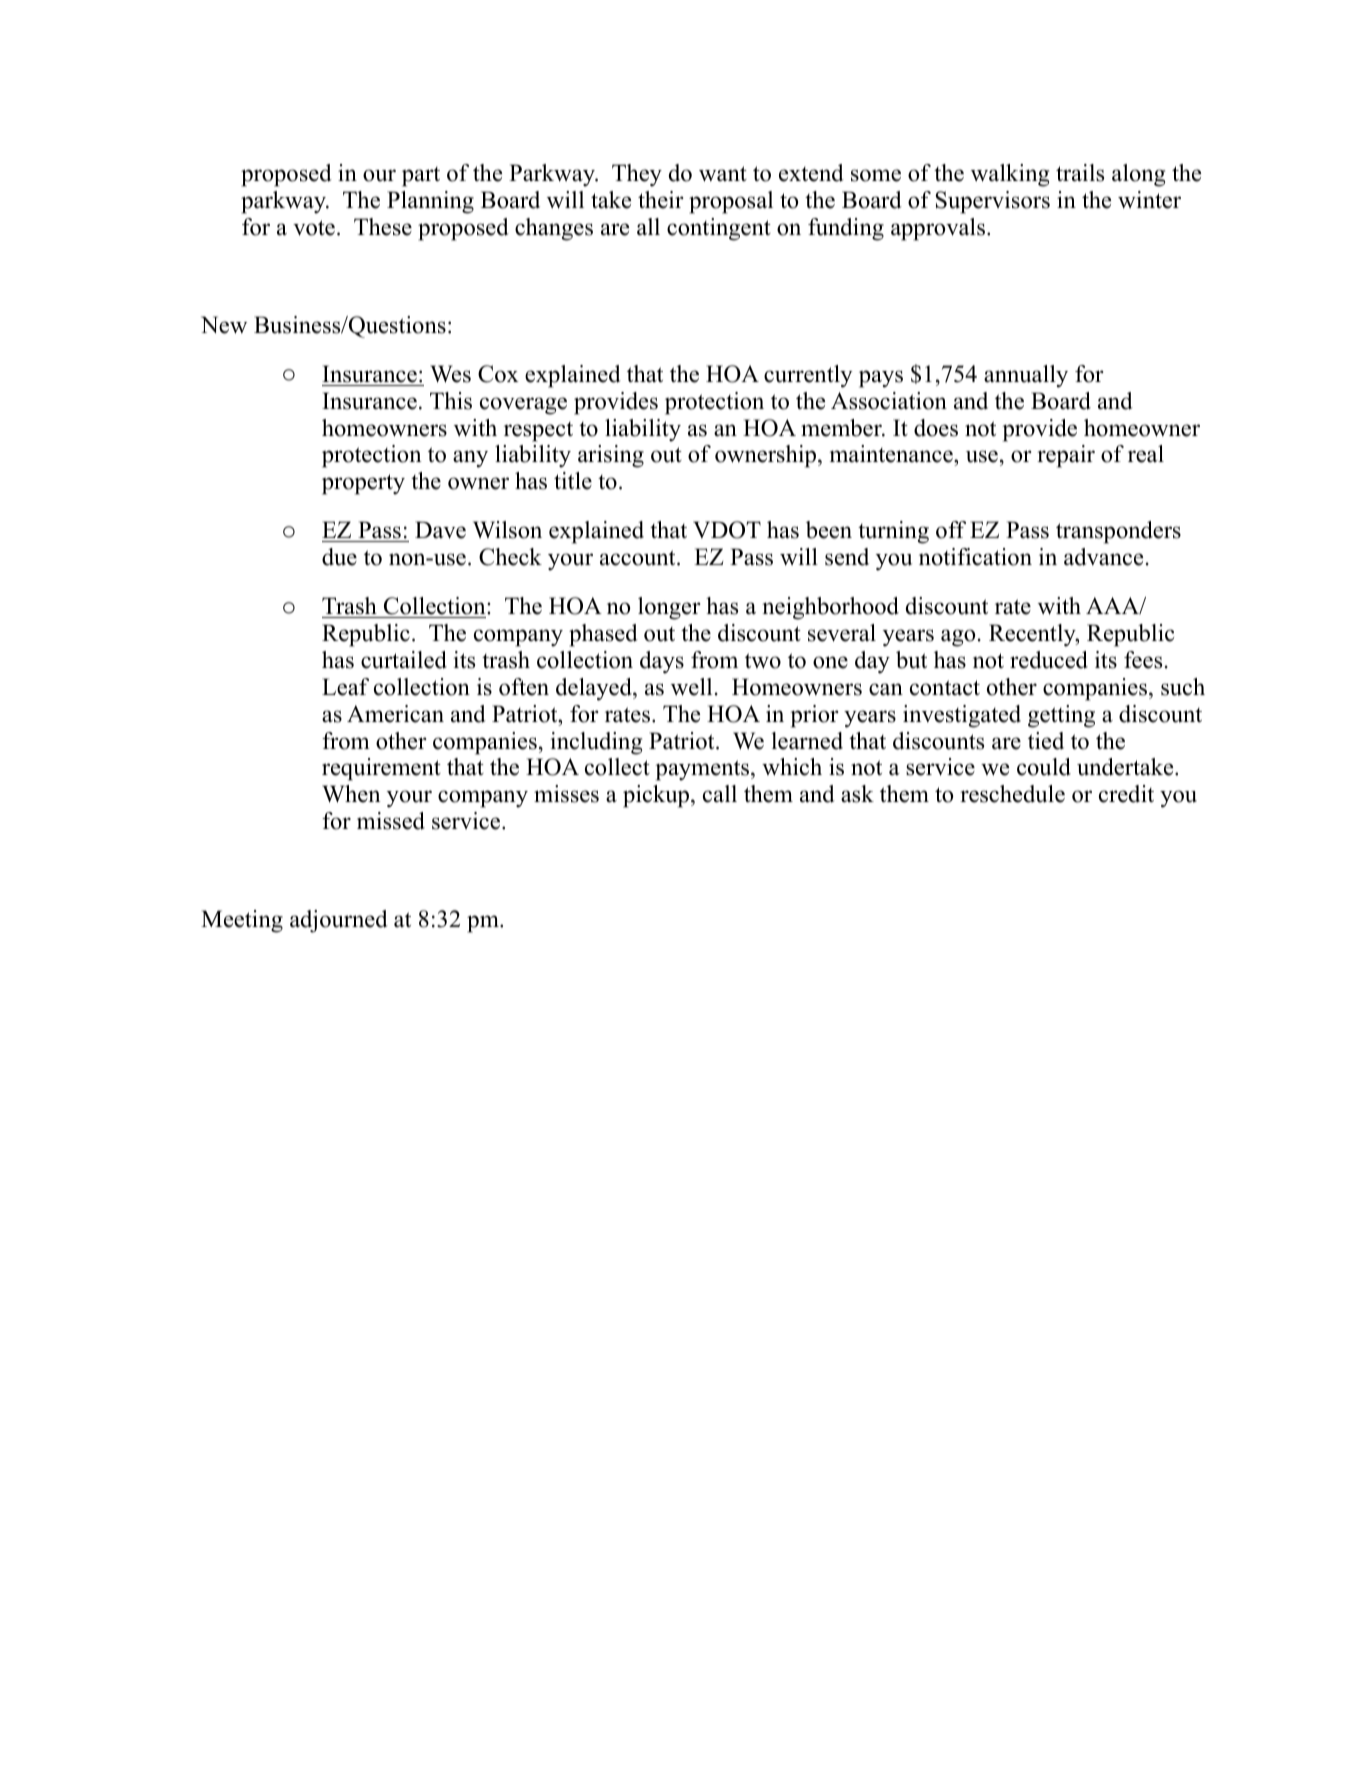 The width and height of the document is (1368, 1770). Describe the element at coordinates (345, 687) in the document. I see `Leaf` at that location.
